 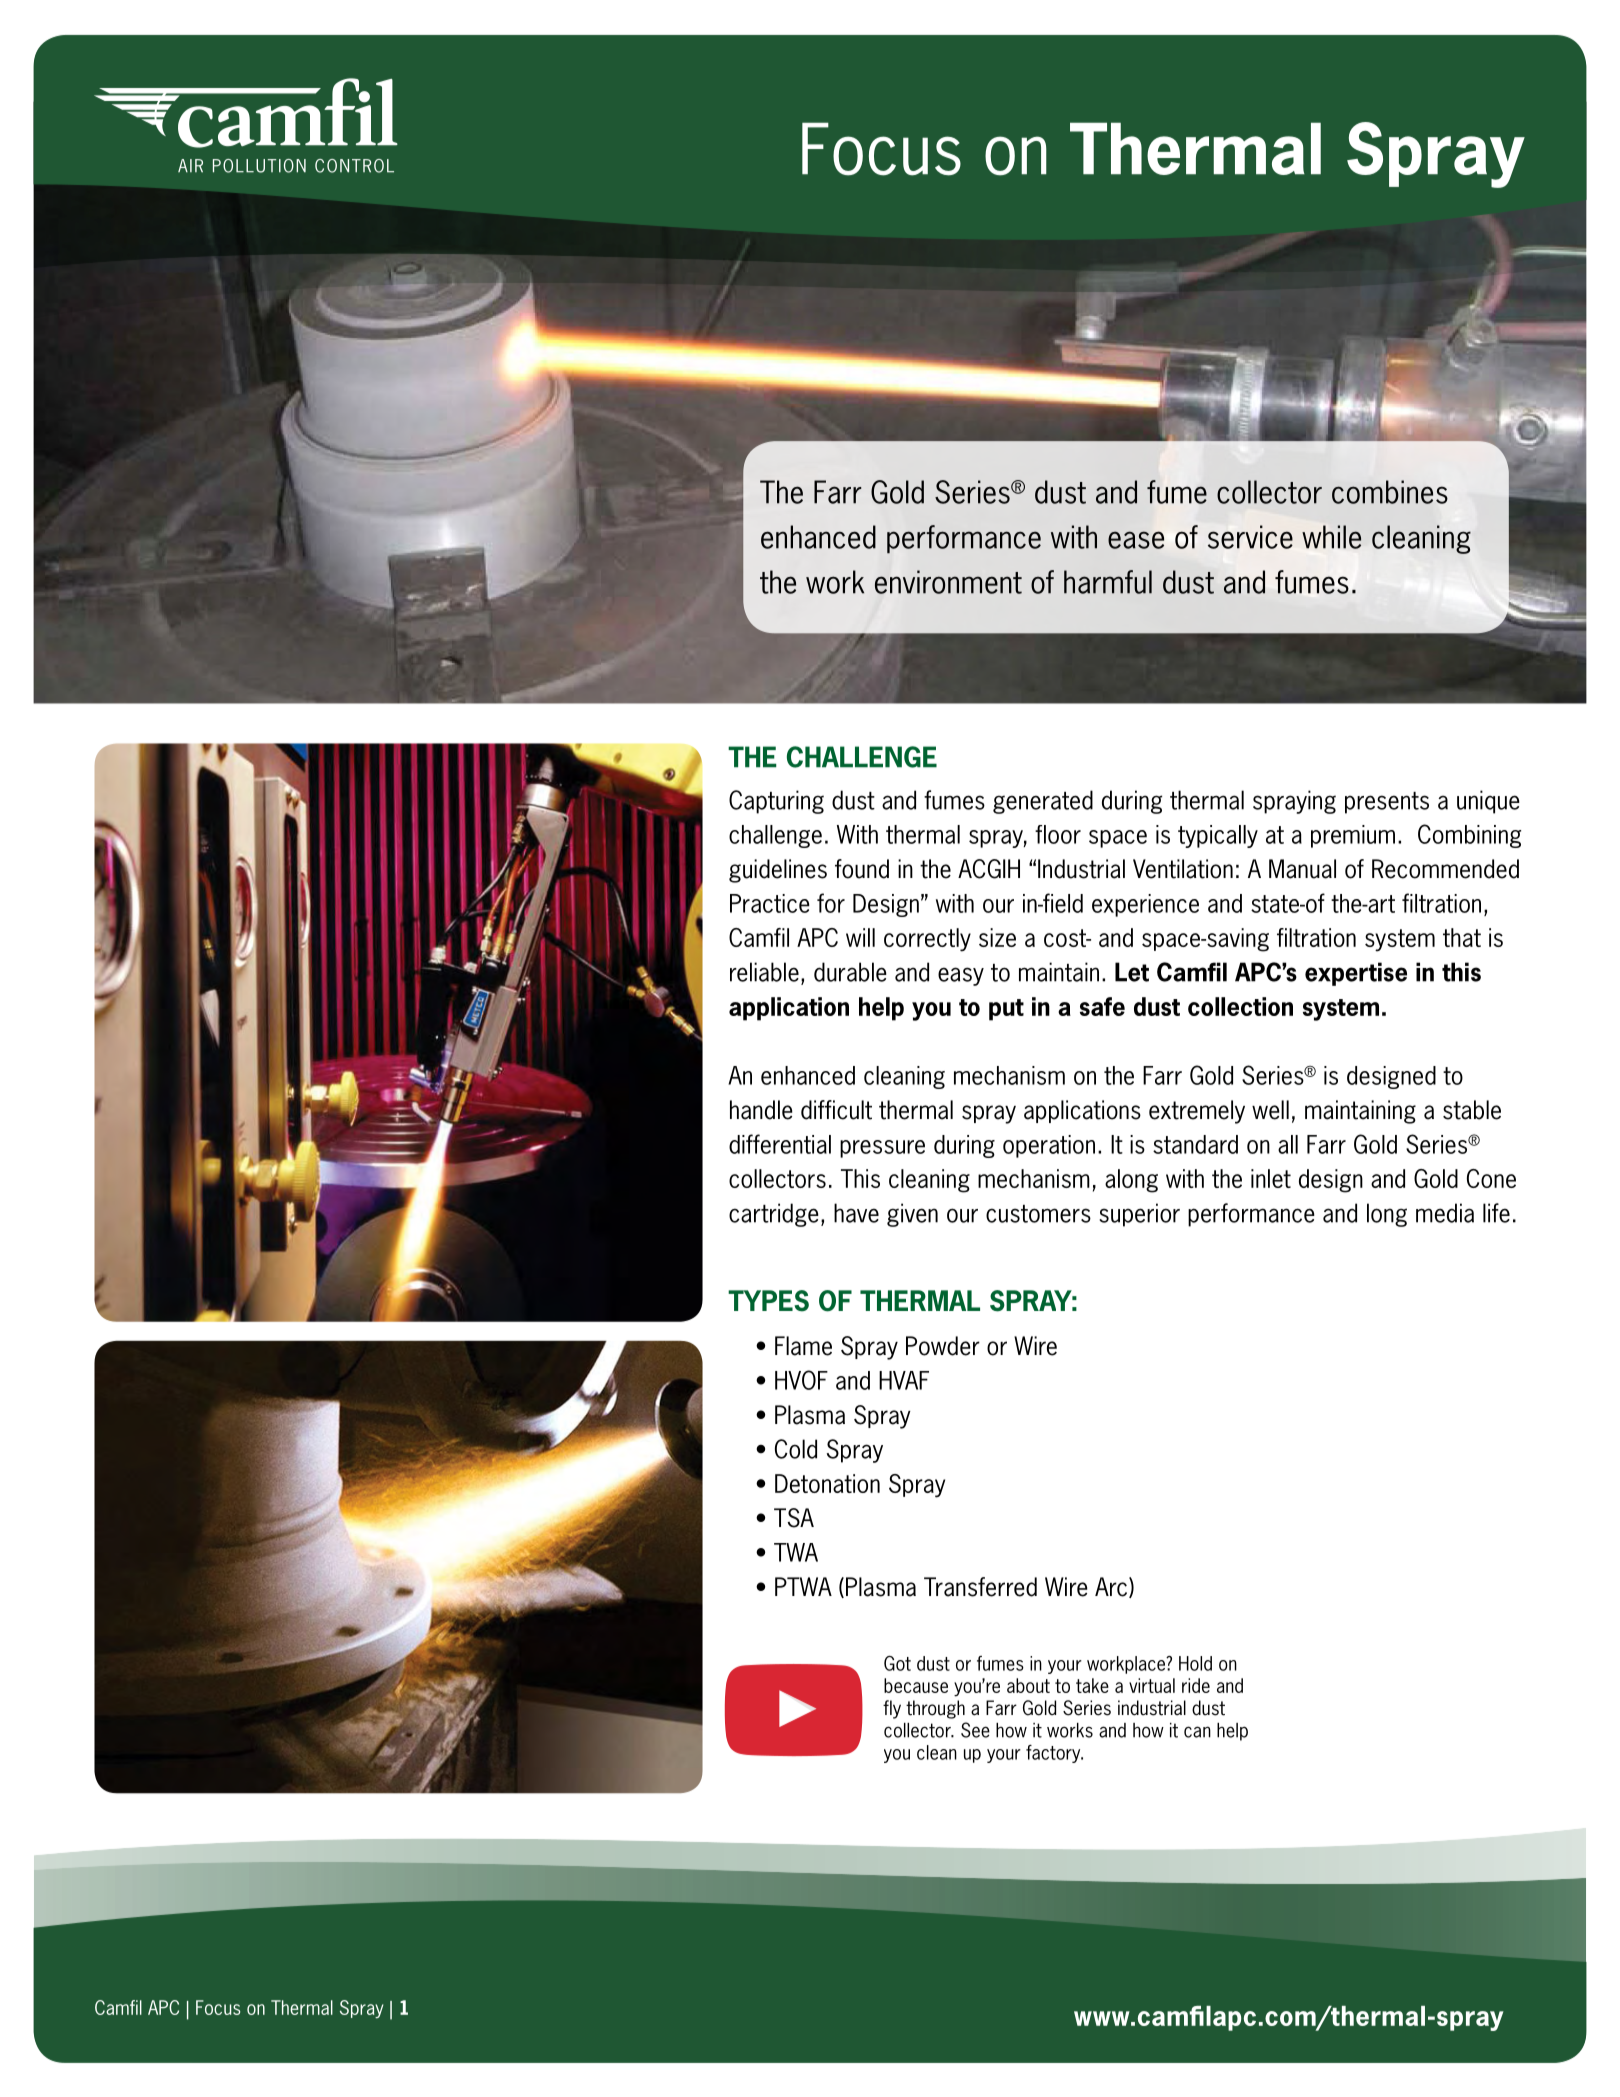 What do you see at coordinates (980, 1587) in the image?
I see `Transferred` at bounding box center [980, 1587].
